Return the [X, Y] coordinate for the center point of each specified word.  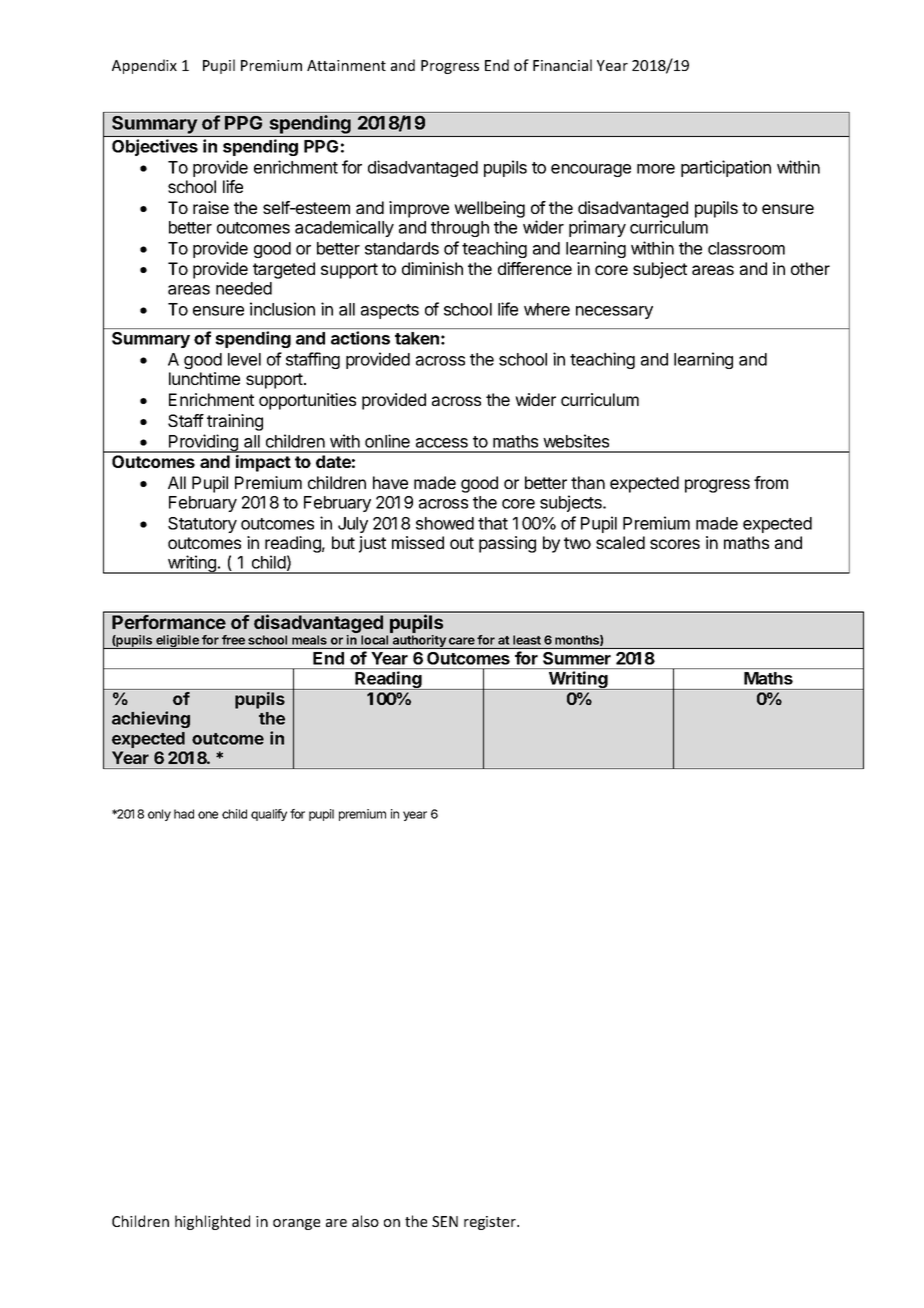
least [527, 640]
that [493, 523]
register [491, 1223]
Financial [562, 65]
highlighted [212, 1222]
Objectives [155, 147]
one [208, 815]
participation [726, 168]
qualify [269, 815]
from [771, 482]
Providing [203, 443]
